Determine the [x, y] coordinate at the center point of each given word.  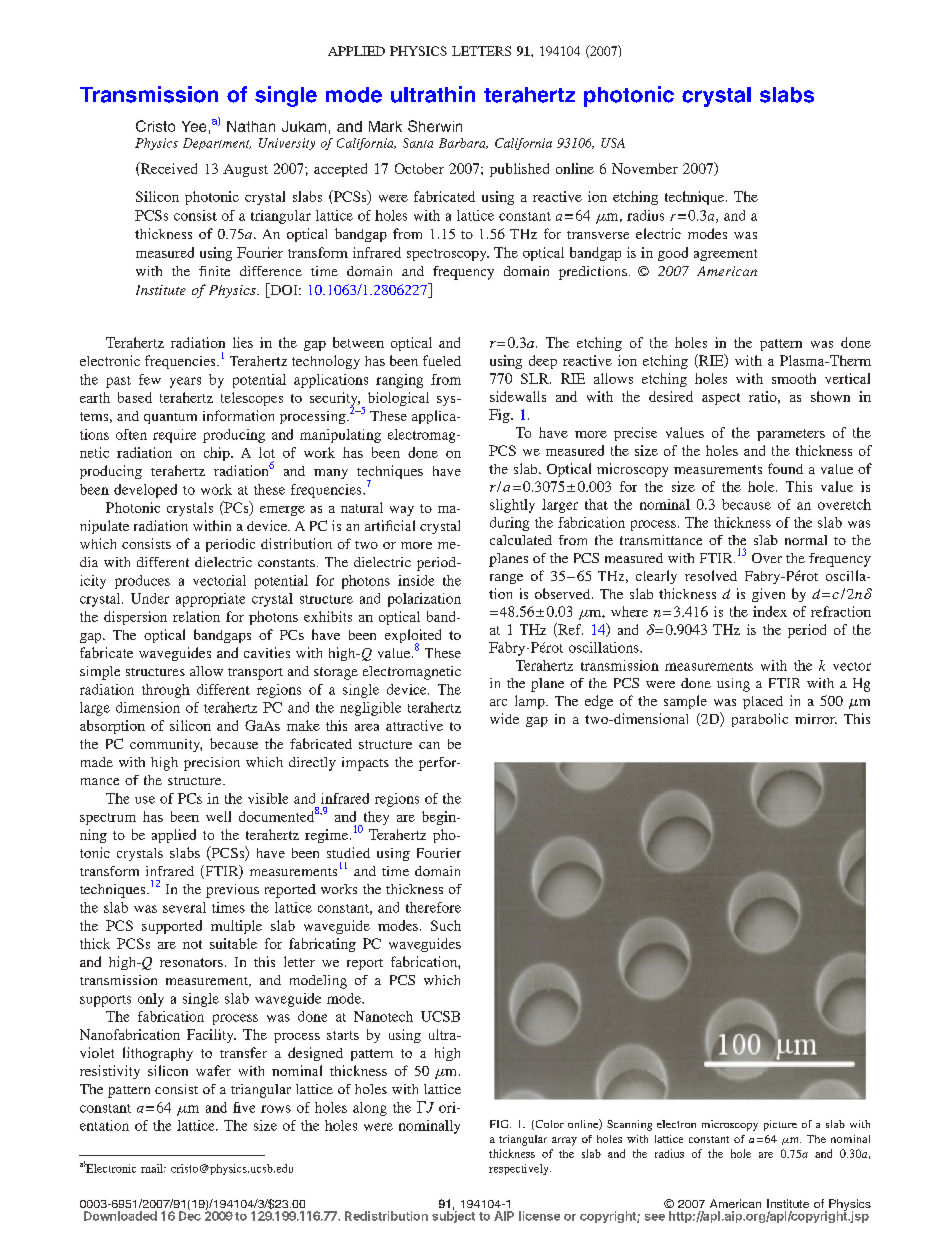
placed [763, 702]
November [645, 168]
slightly [512, 506]
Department [217, 144]
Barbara [463, 143]
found [785, 468]
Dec [190, 1215]
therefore [433, 907]
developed [145, 491]
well [218, 816]
